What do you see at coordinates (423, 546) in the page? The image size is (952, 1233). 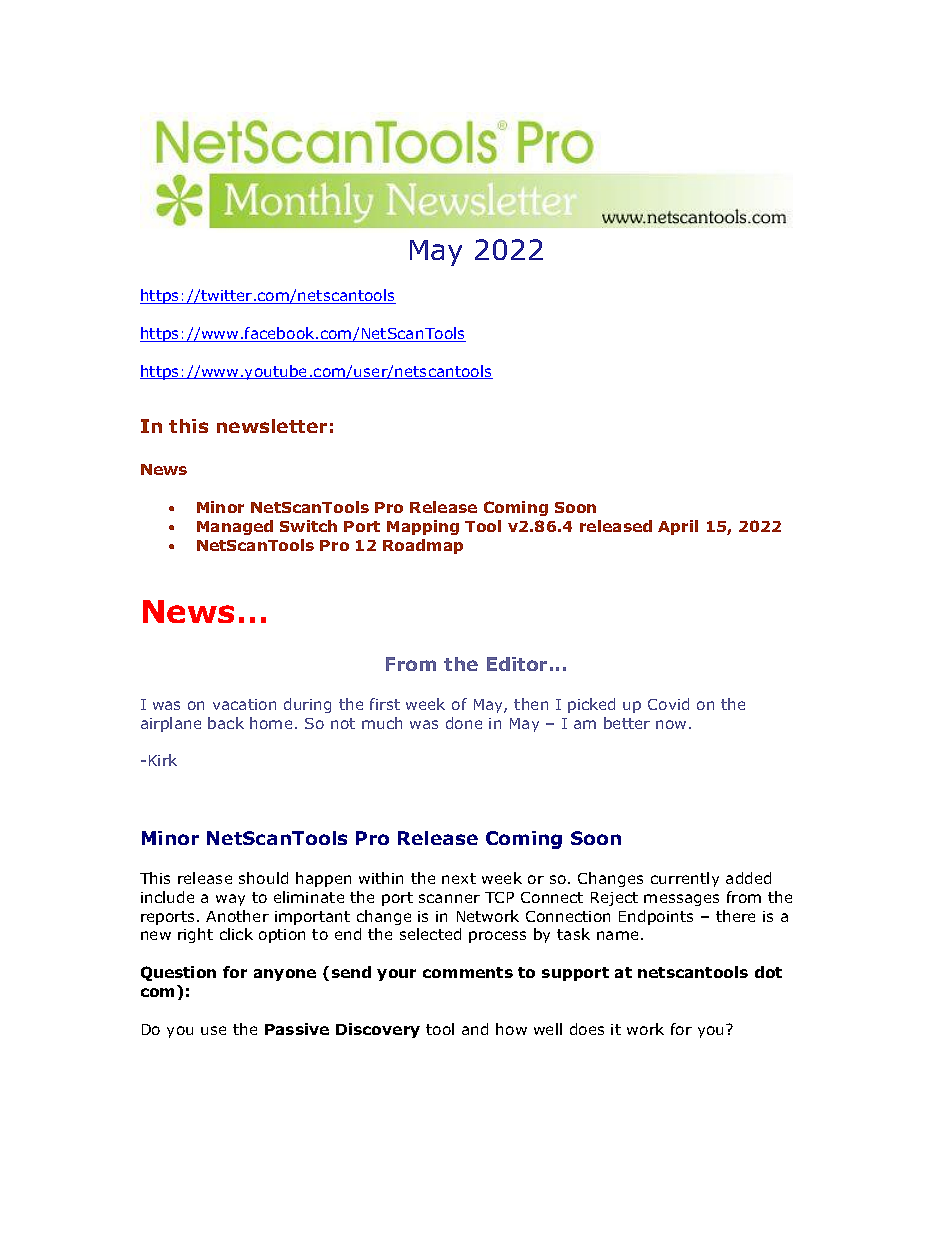 I see `Roadmap` at bounding box center [423, 546].
